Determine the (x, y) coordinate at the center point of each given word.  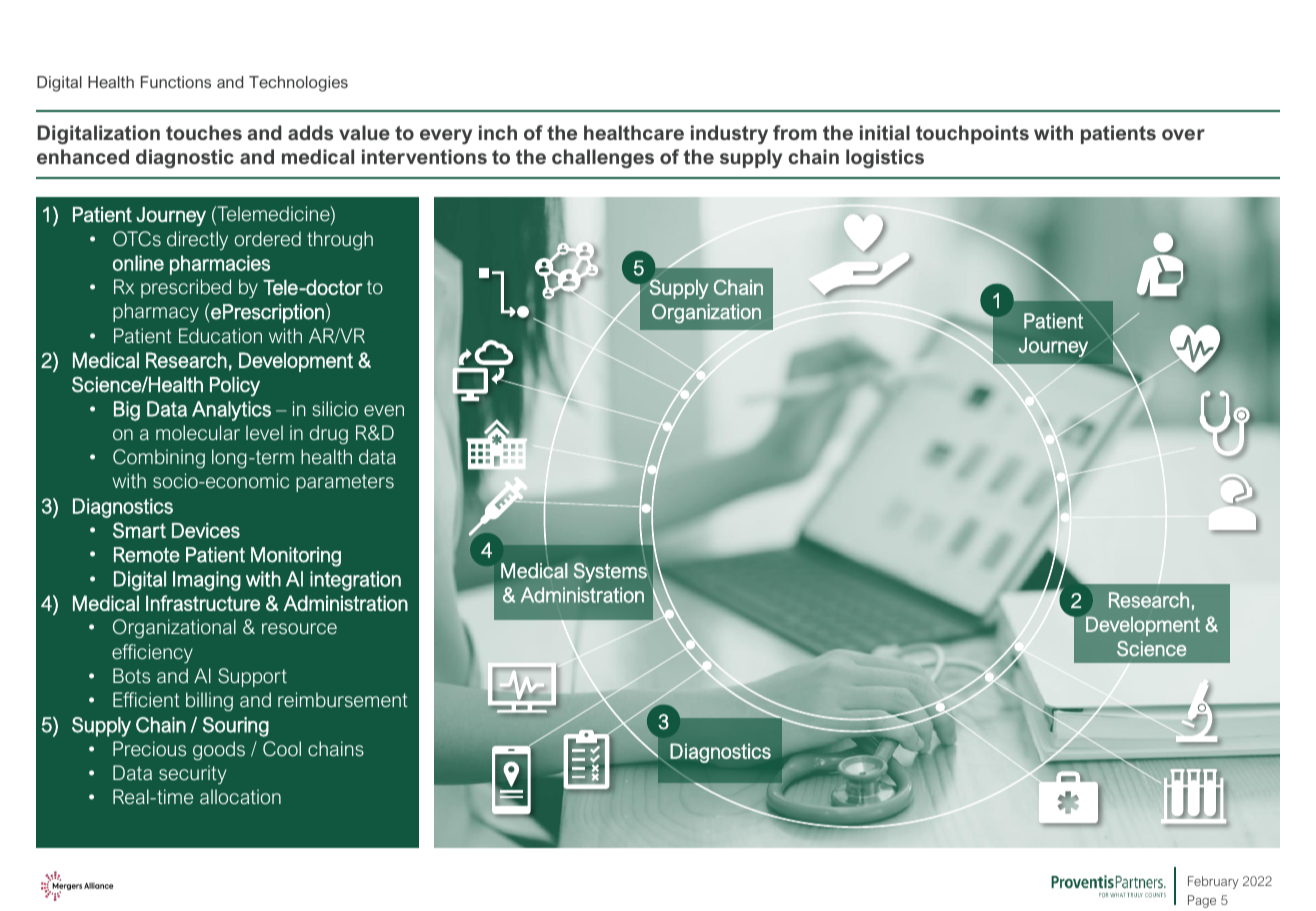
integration (355, 581)
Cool (282, 748)
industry (729, 134)
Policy (235, 387)
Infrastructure (203, 603)
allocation (240, 796)
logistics (885, 158)
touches (204, 132)
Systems (610, 573)
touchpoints (972, 134)
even (384, 410)
